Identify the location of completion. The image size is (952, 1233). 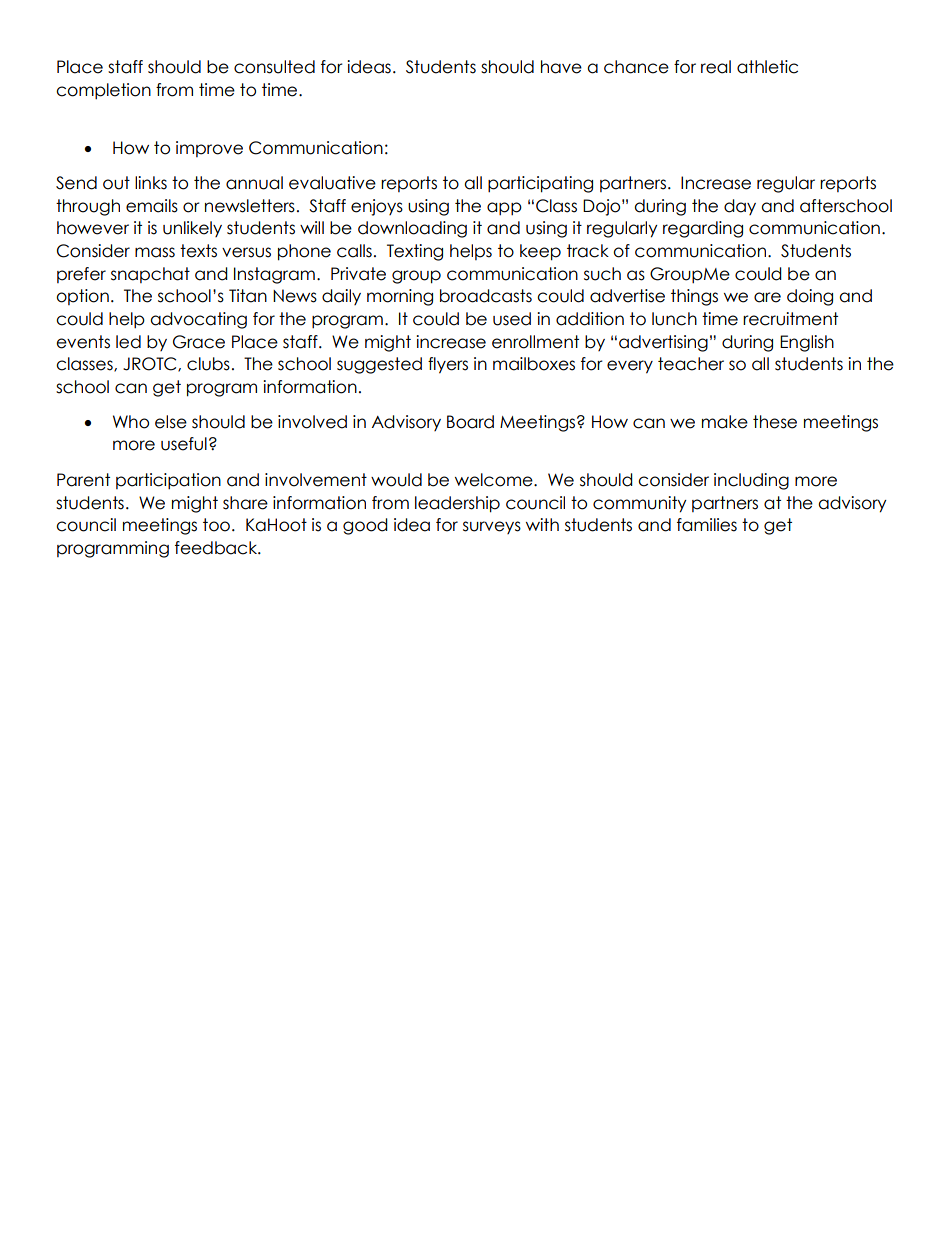
(103, 91).
